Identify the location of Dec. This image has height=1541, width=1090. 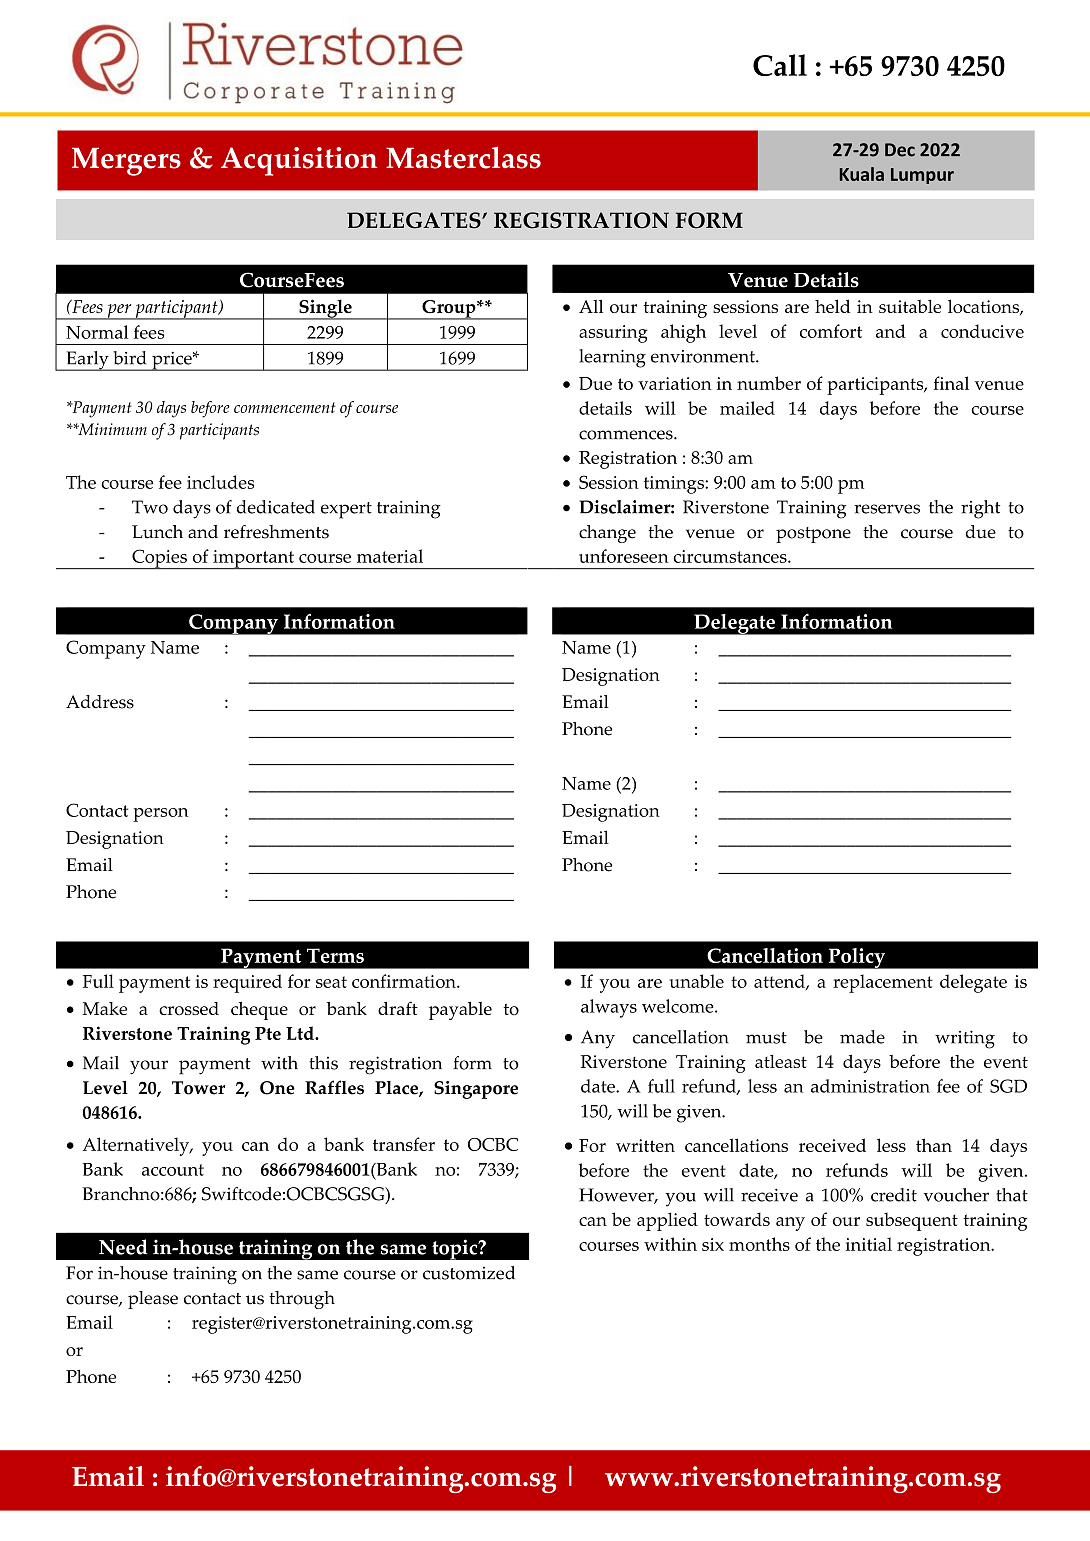
(900, 150).
